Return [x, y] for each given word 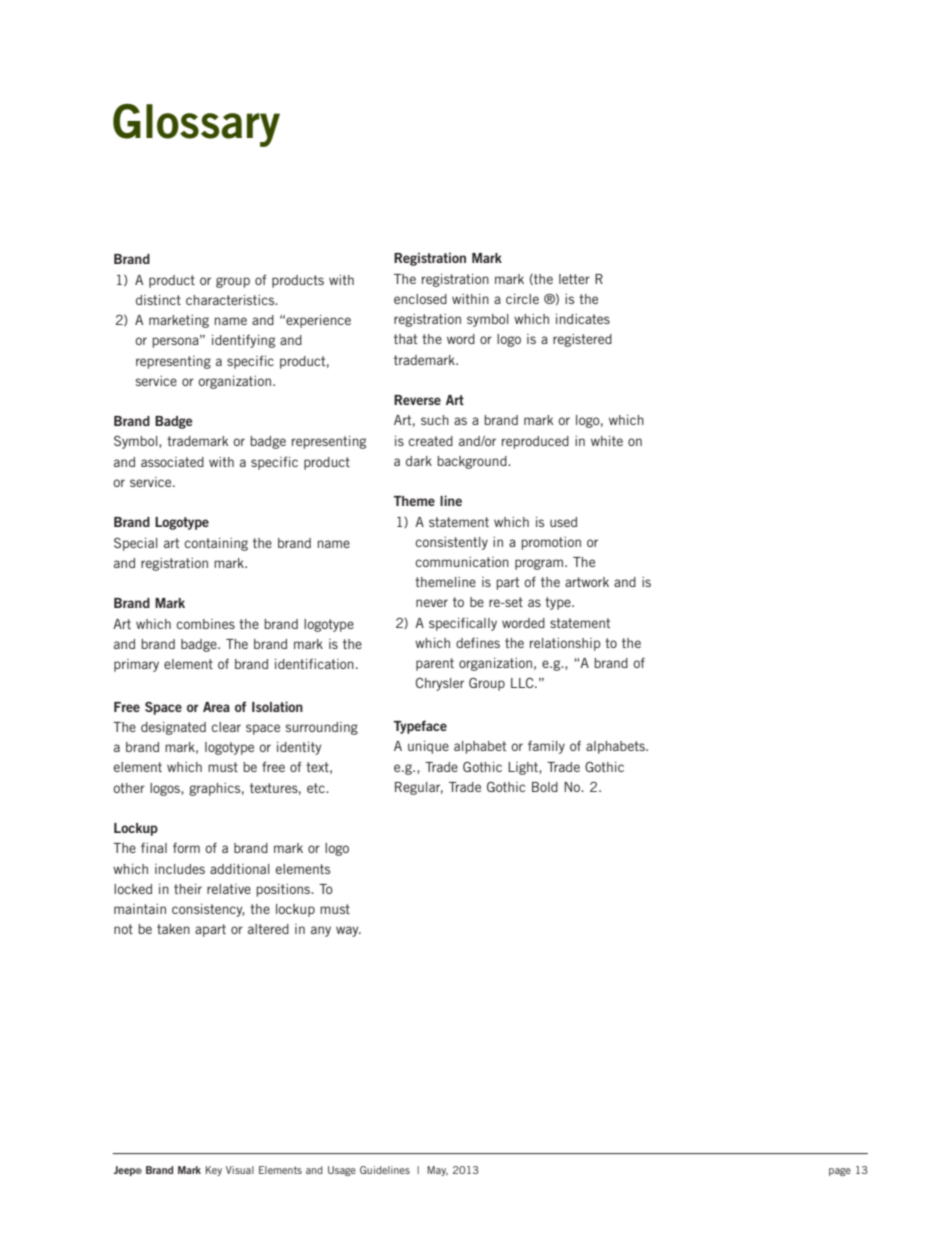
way [348, 931]
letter [574, 279]
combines [206, 624]
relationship [565, 644]
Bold [545, 787]
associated [172, 462]
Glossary [196, 125]
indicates [583, 319]
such [435, 420]
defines [478, 643]
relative [229, 889]
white [607, 441]
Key [214, 1171]
